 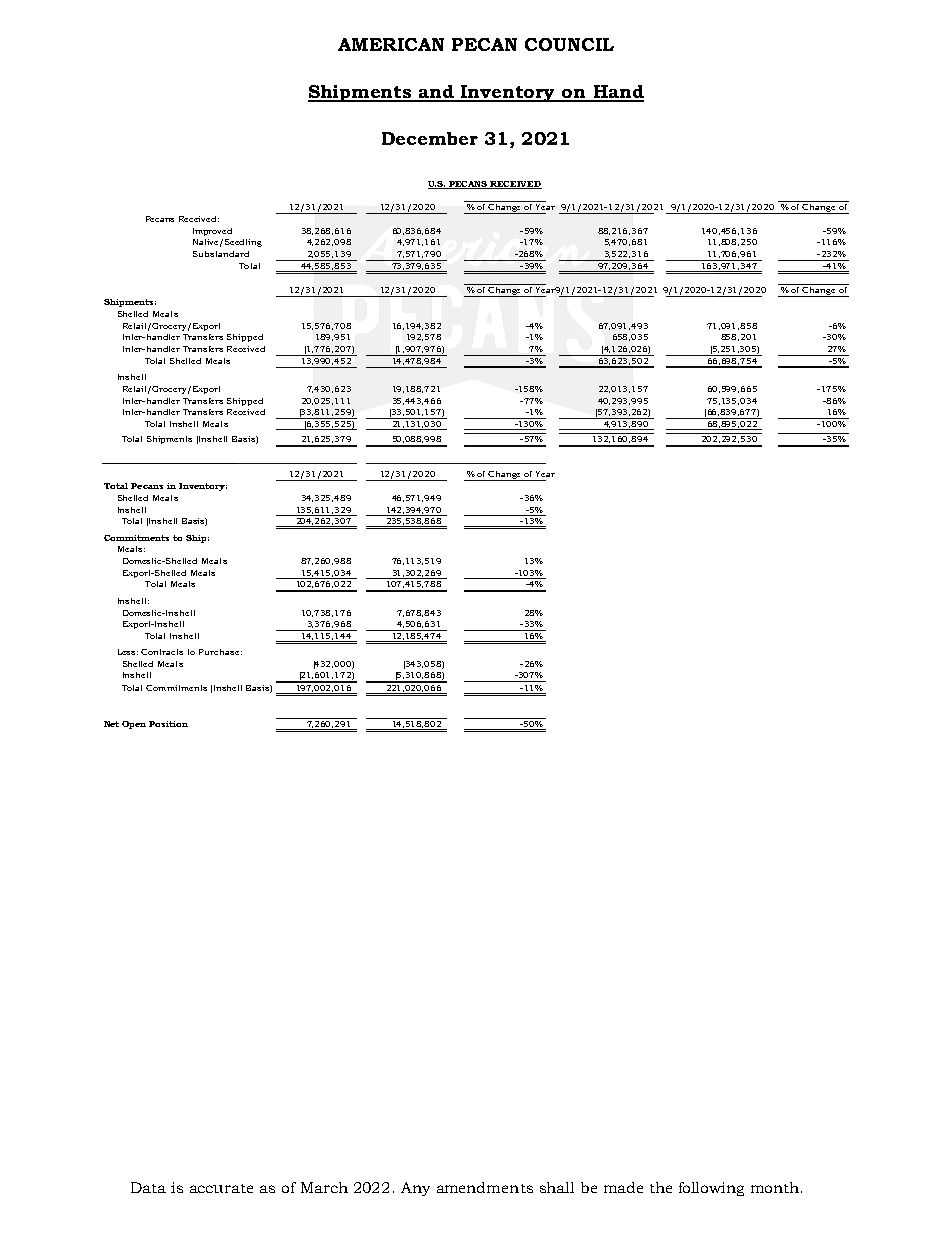 I want to click on Improved, so click(x=212, y=232).
